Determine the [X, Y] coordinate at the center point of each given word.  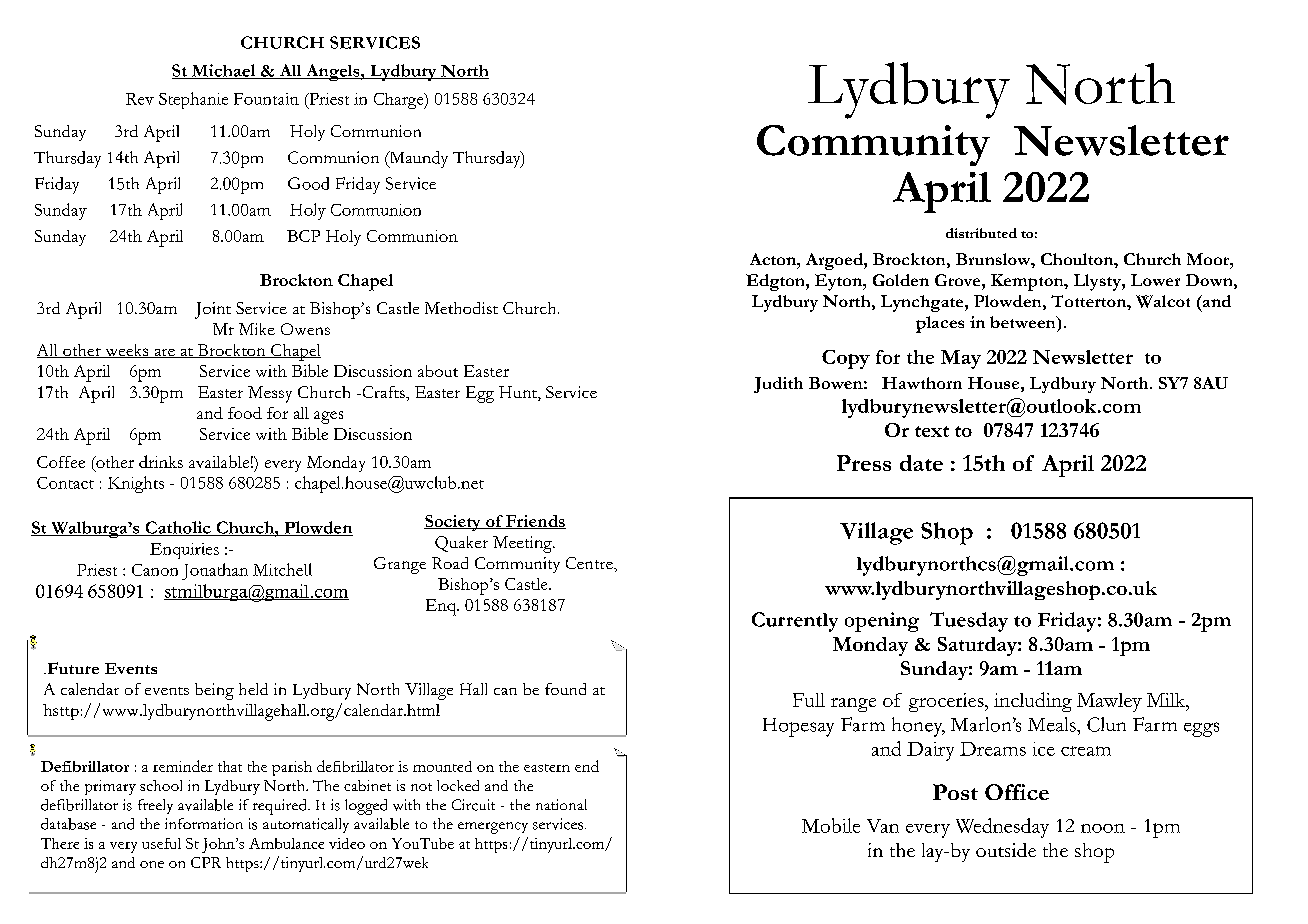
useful [161, 843]
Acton [774, 259]
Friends [535, 522]
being [214, 691]
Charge [400, 101]
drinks [161, 461]
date [921, 463]
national [561, 804]
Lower [1155, 280]
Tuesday [969, 622]
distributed [981, 233]
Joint [213, 310]
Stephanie [193, 100]
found [565, 689]
